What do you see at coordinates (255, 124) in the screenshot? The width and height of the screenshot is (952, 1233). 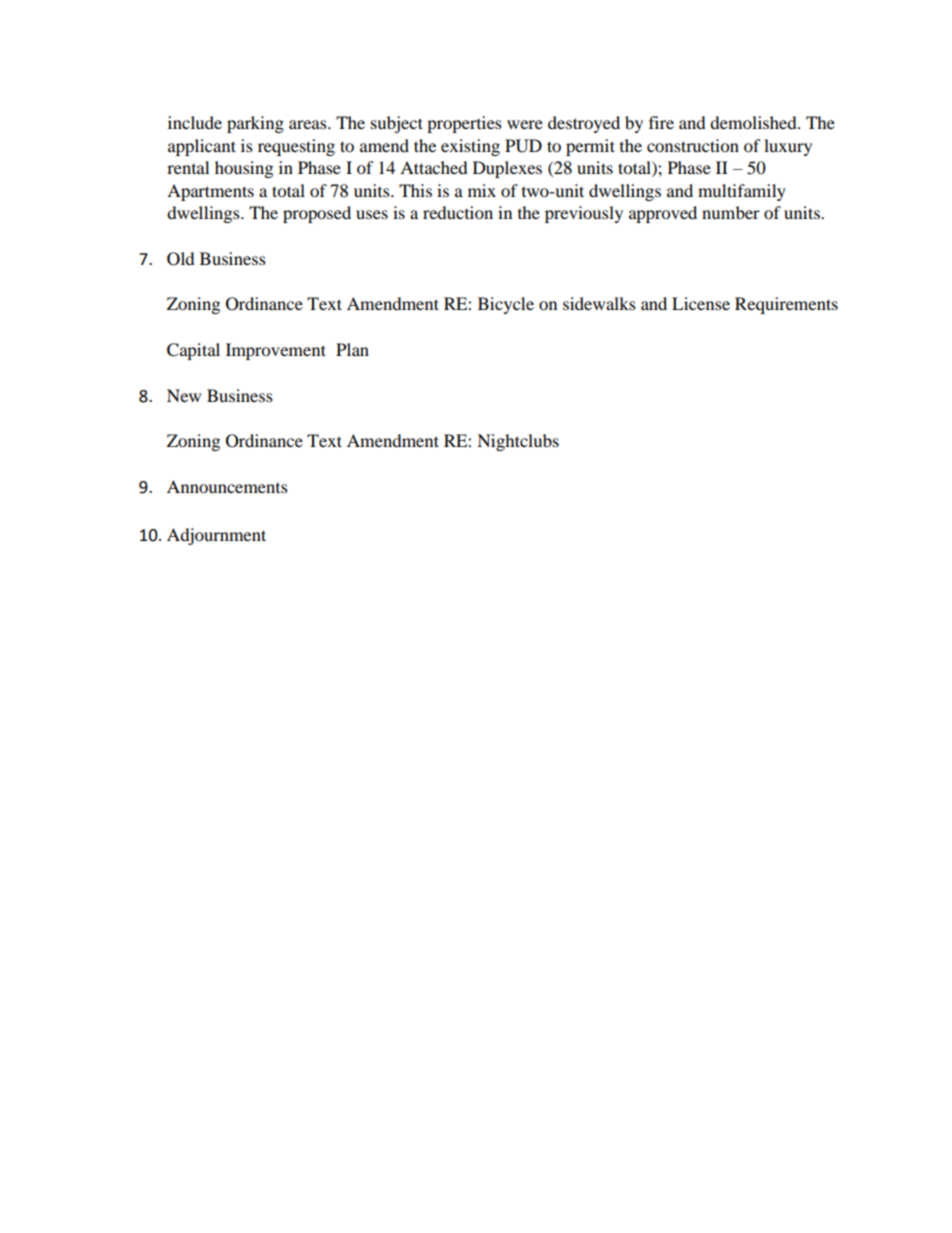 I see `parking` at bounding box center [255, 124].
